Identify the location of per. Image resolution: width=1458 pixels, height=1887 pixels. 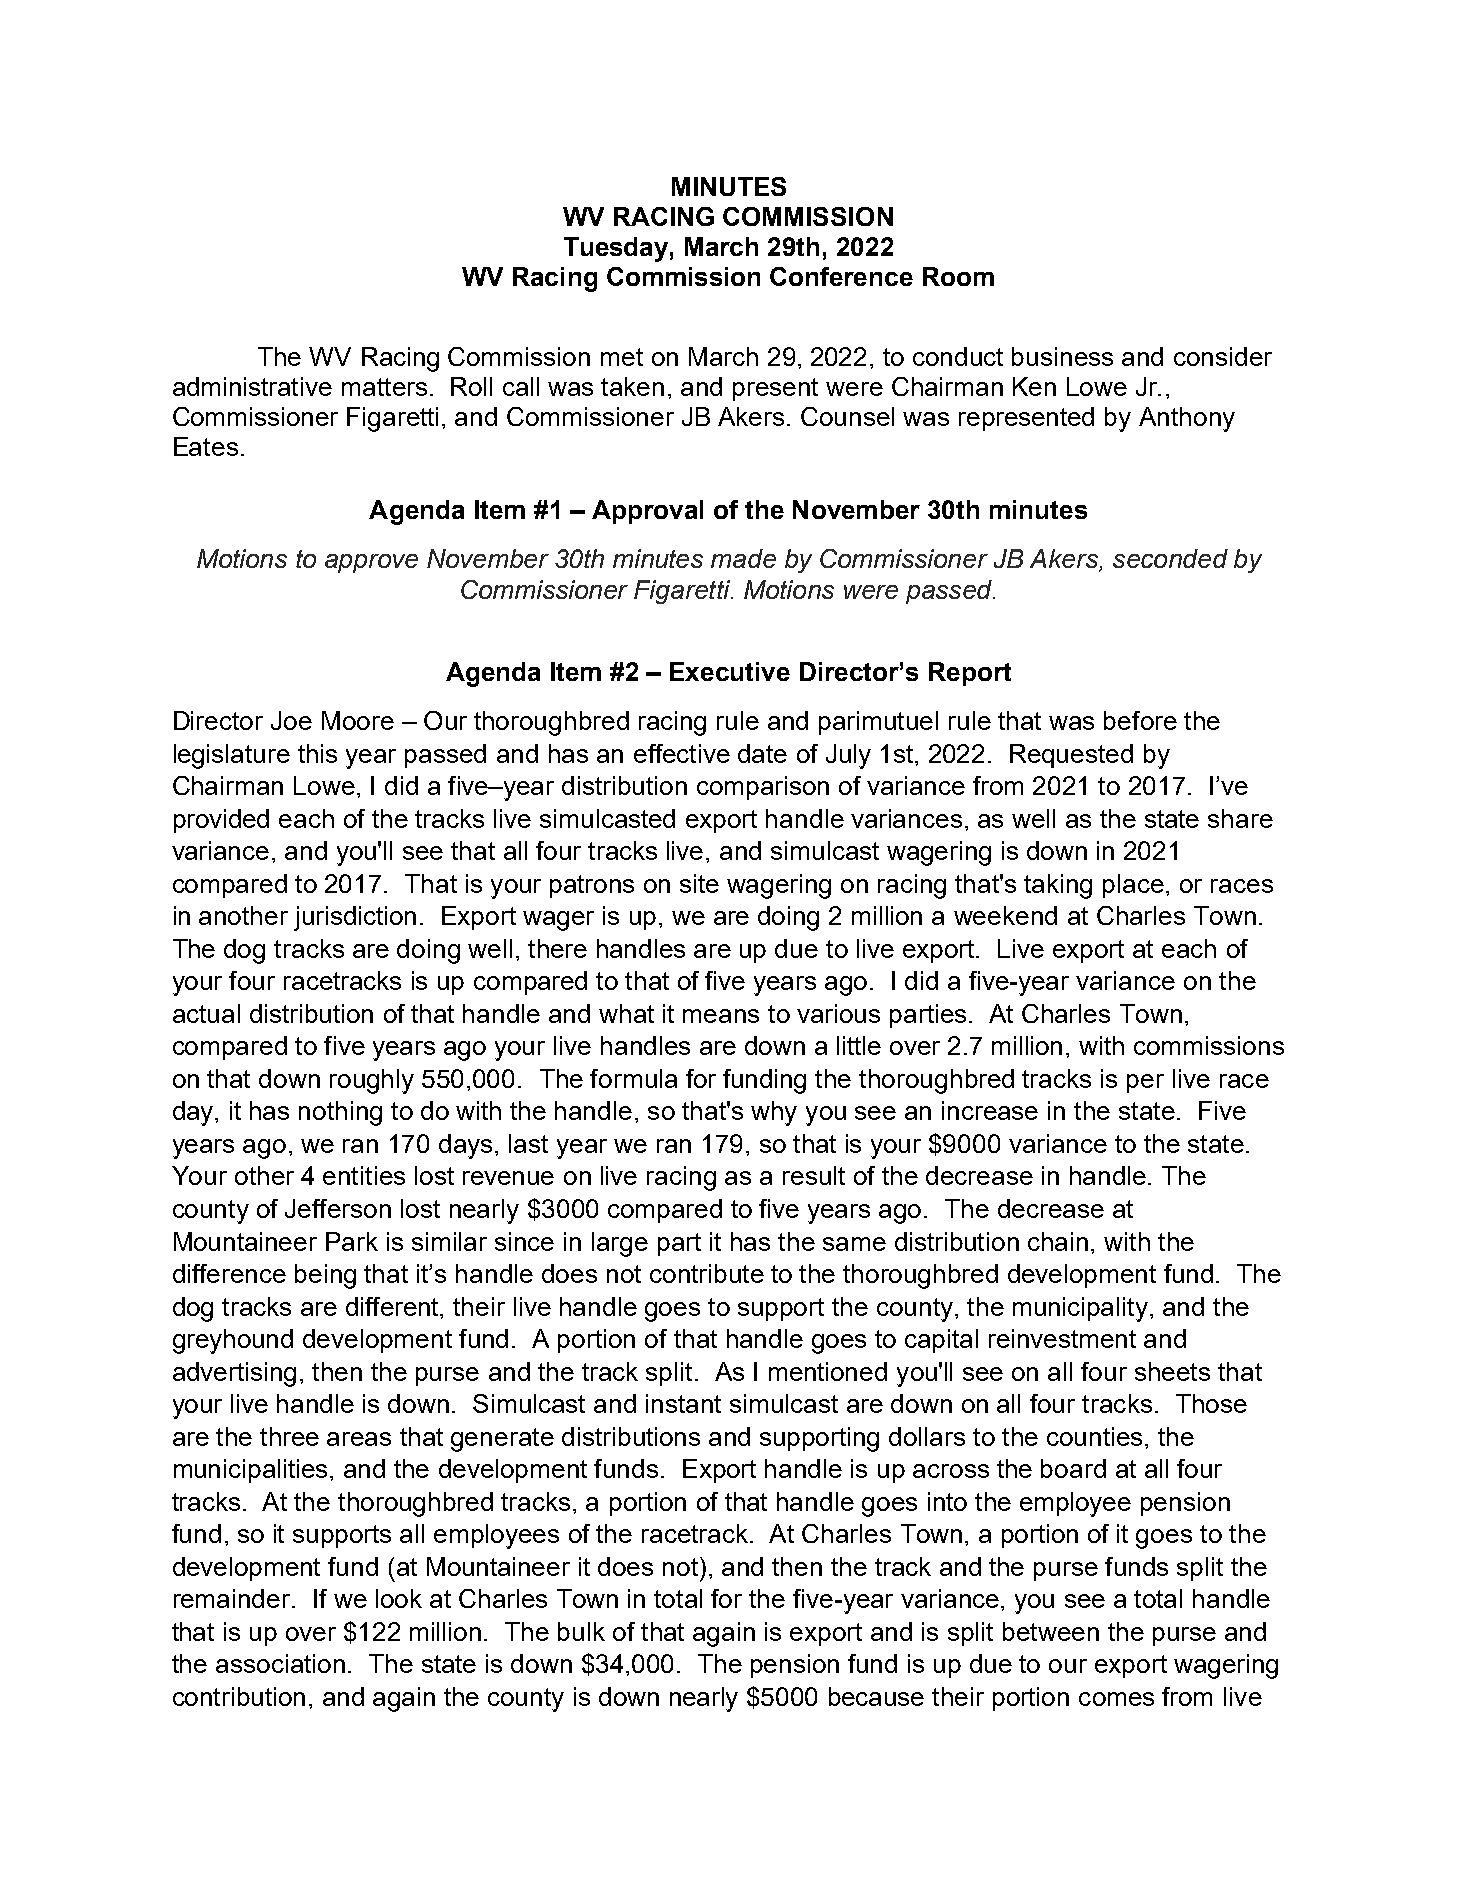
(1145, 1083).
